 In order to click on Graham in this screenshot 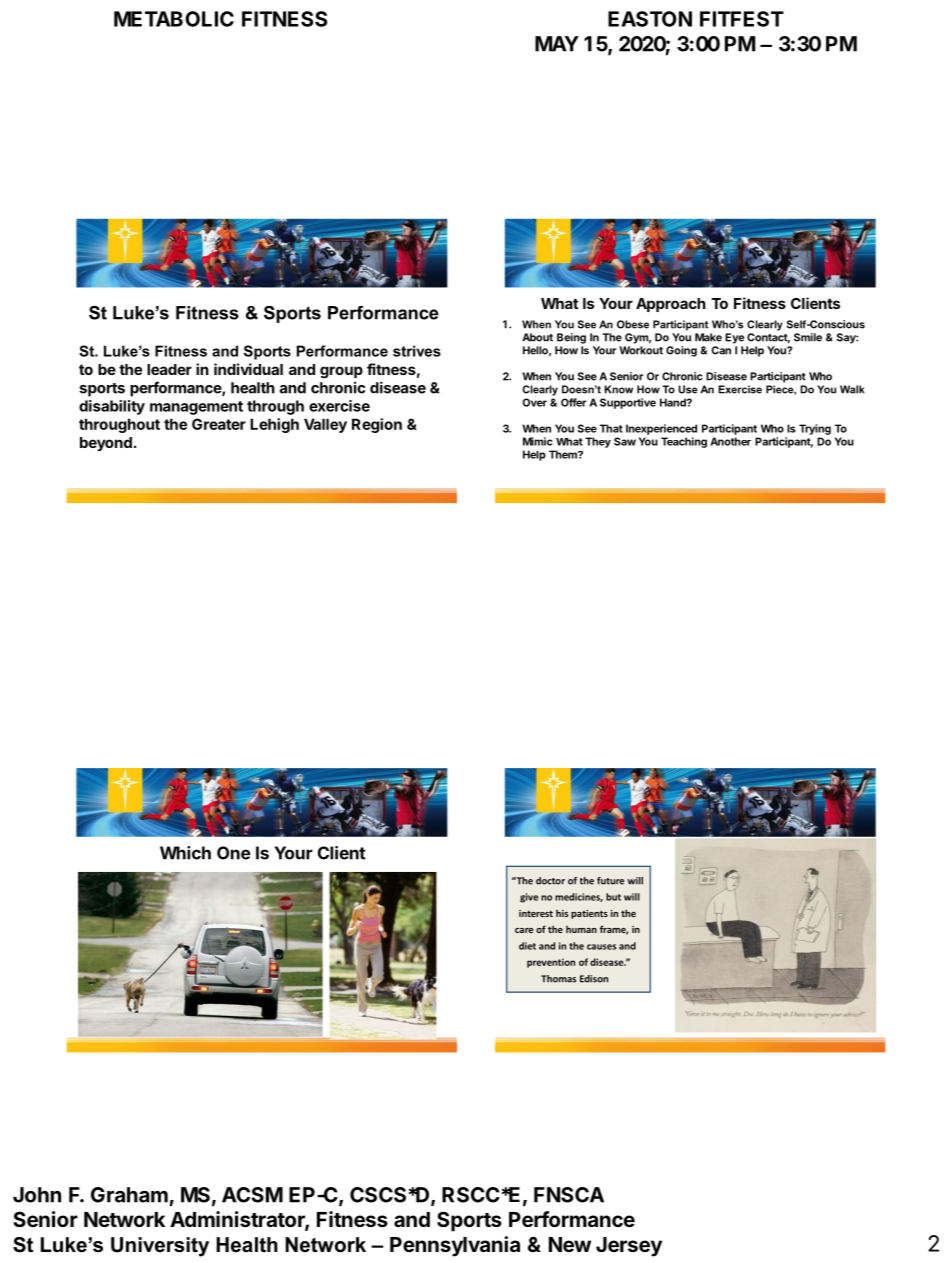, I will do `click(129, 1195)`.
